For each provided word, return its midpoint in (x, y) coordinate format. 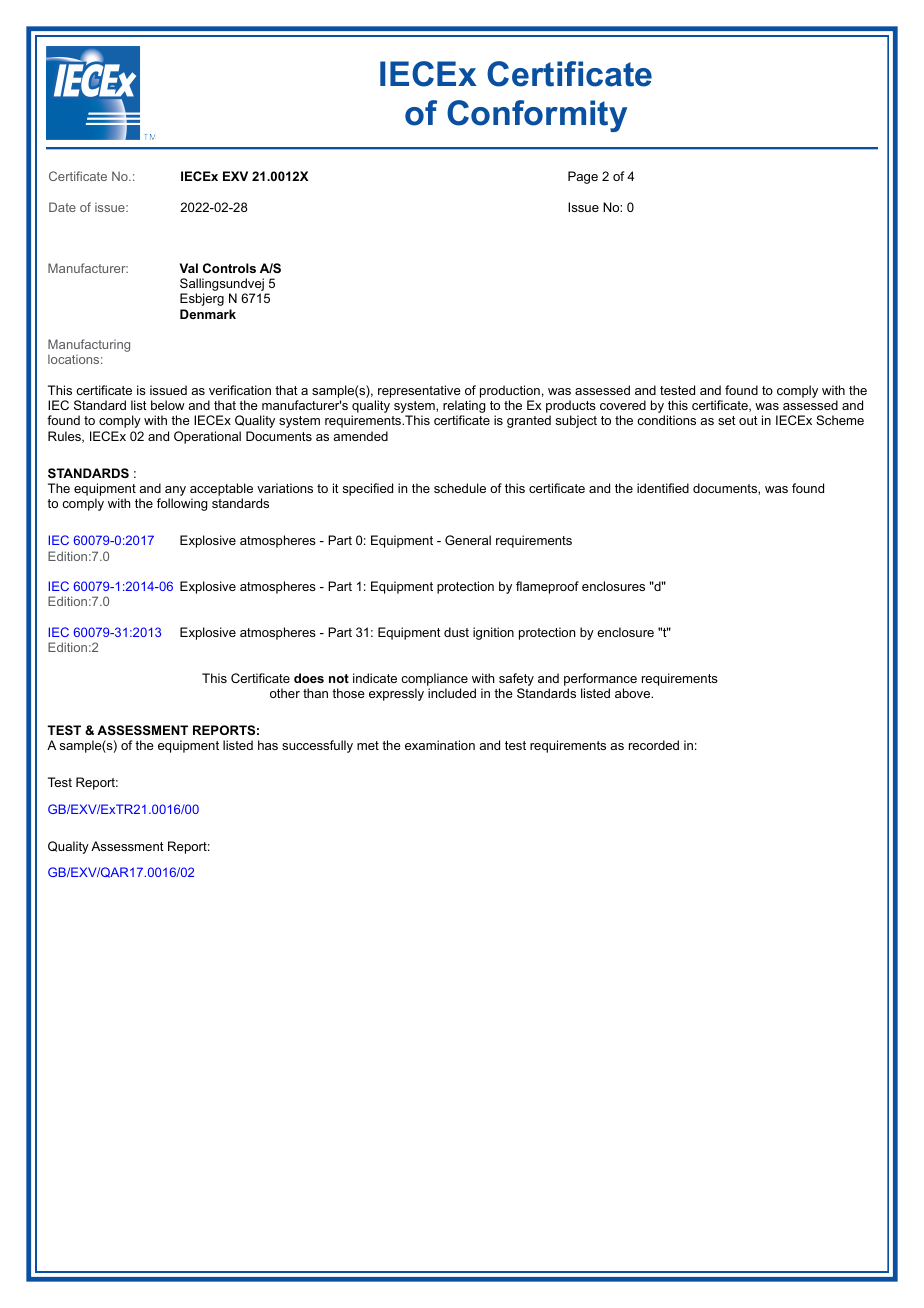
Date (62, 207)
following (182, 504)
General (468, 540)
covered (623, 405)
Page (583, 177)
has (268, 745)
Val (189, 268)
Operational (207, 437)
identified (663, 488)
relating (464, 408)
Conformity (537, 116)
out (748, 420)
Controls (229, 268)
